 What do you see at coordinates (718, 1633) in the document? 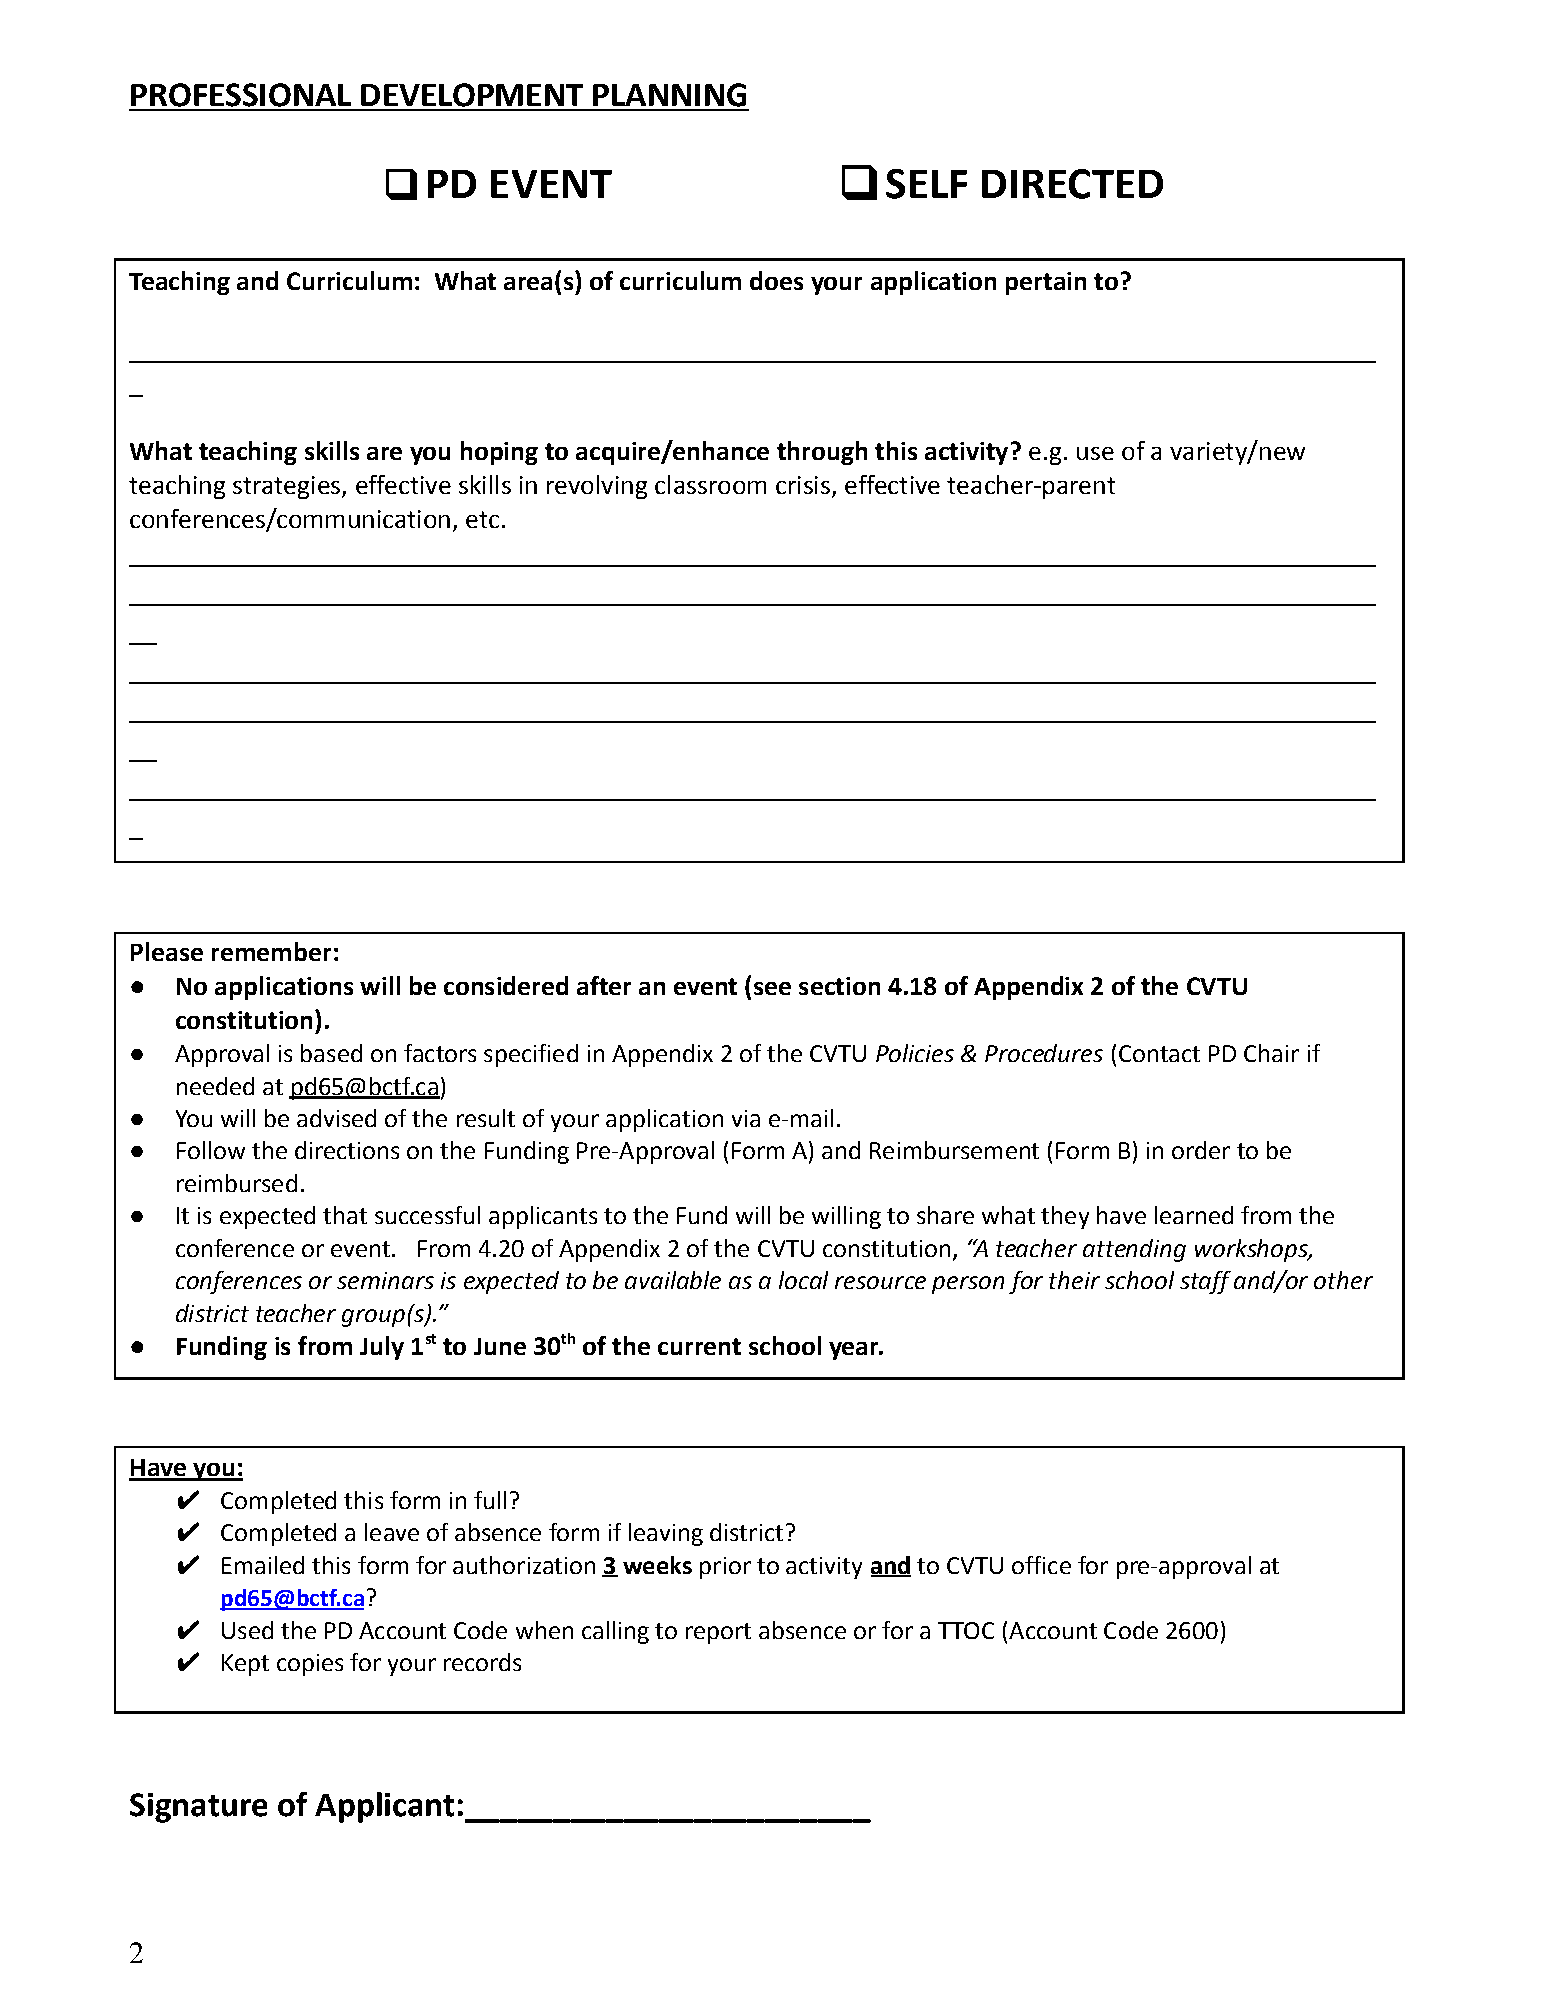
I see `report` at bounding box center [718, 1633].
